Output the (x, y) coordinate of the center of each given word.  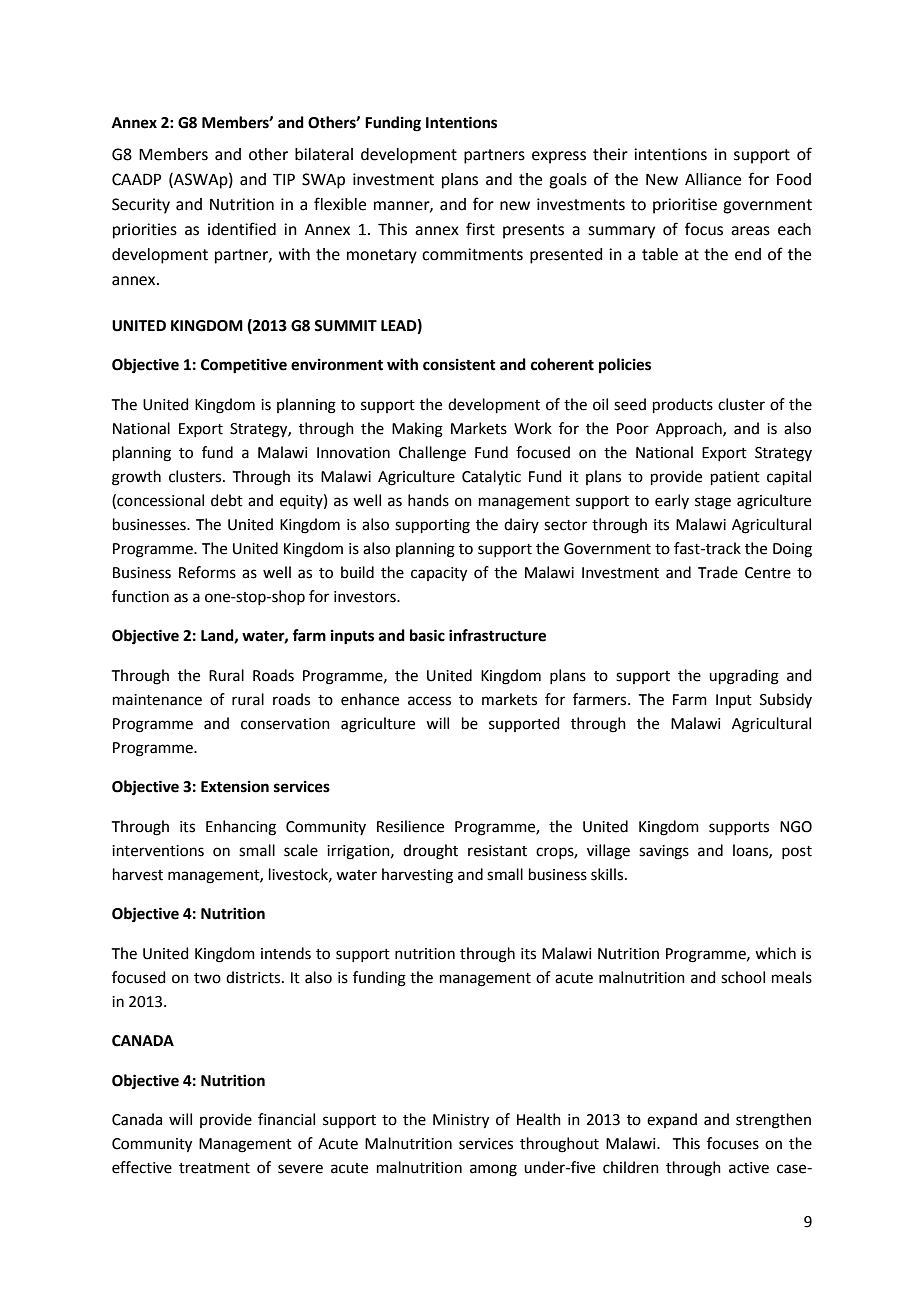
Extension (235, 786)
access (429, 701)
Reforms (207, 572)
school (743, 977)
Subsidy (786, 700)
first (480, 229)
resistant (497, 851)
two (207, 978)
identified (242, 229)
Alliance (713, 179)
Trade (718, 572)
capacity (439, 574)
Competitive (244, 366)
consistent (459, 364)
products (683, 405)
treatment (214, 1168)
